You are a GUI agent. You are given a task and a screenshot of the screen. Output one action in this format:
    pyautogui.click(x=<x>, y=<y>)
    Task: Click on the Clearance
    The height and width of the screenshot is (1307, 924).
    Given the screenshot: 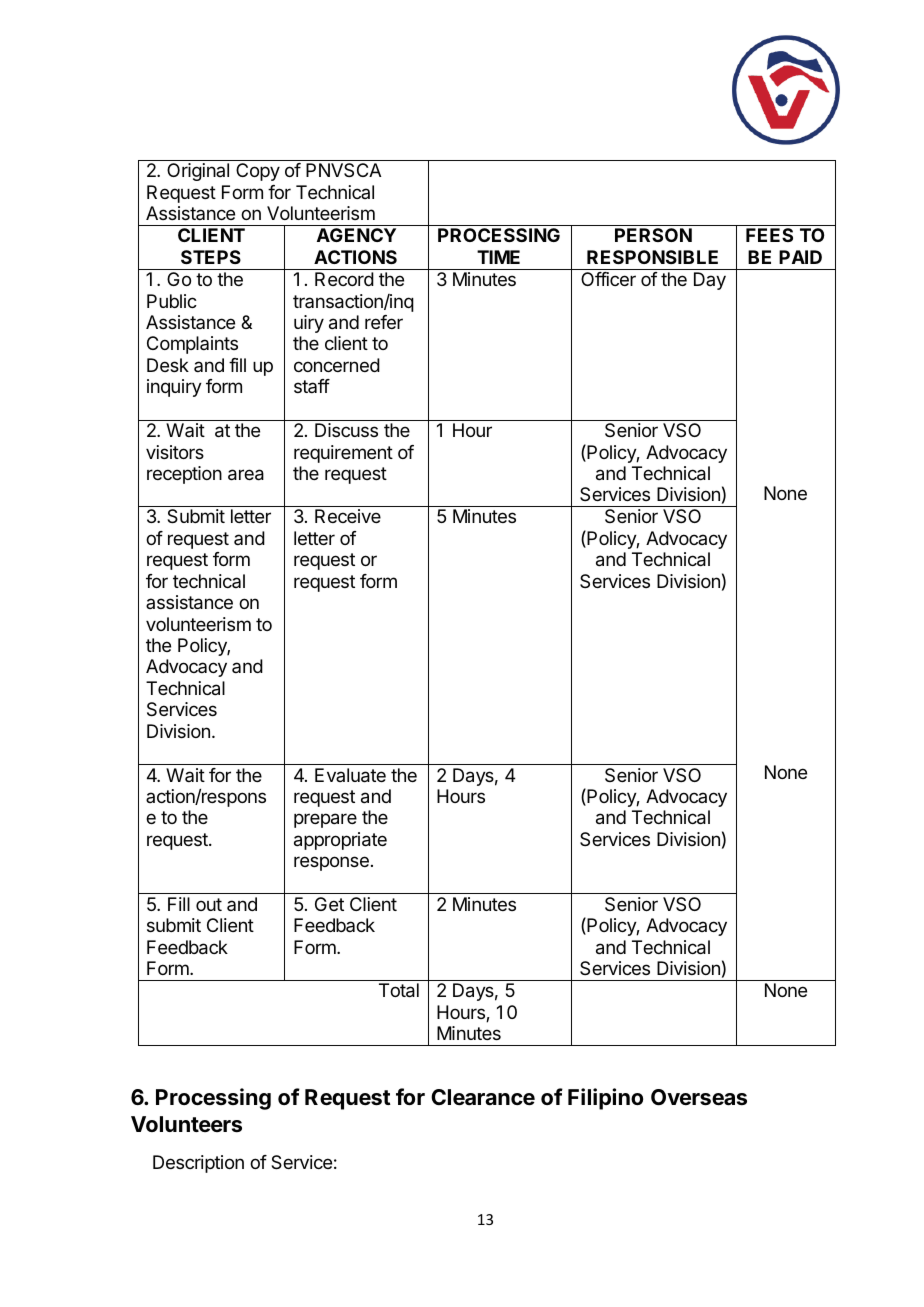 What is the action you would take?
    pyautogui.click(x=483, y=1097)
